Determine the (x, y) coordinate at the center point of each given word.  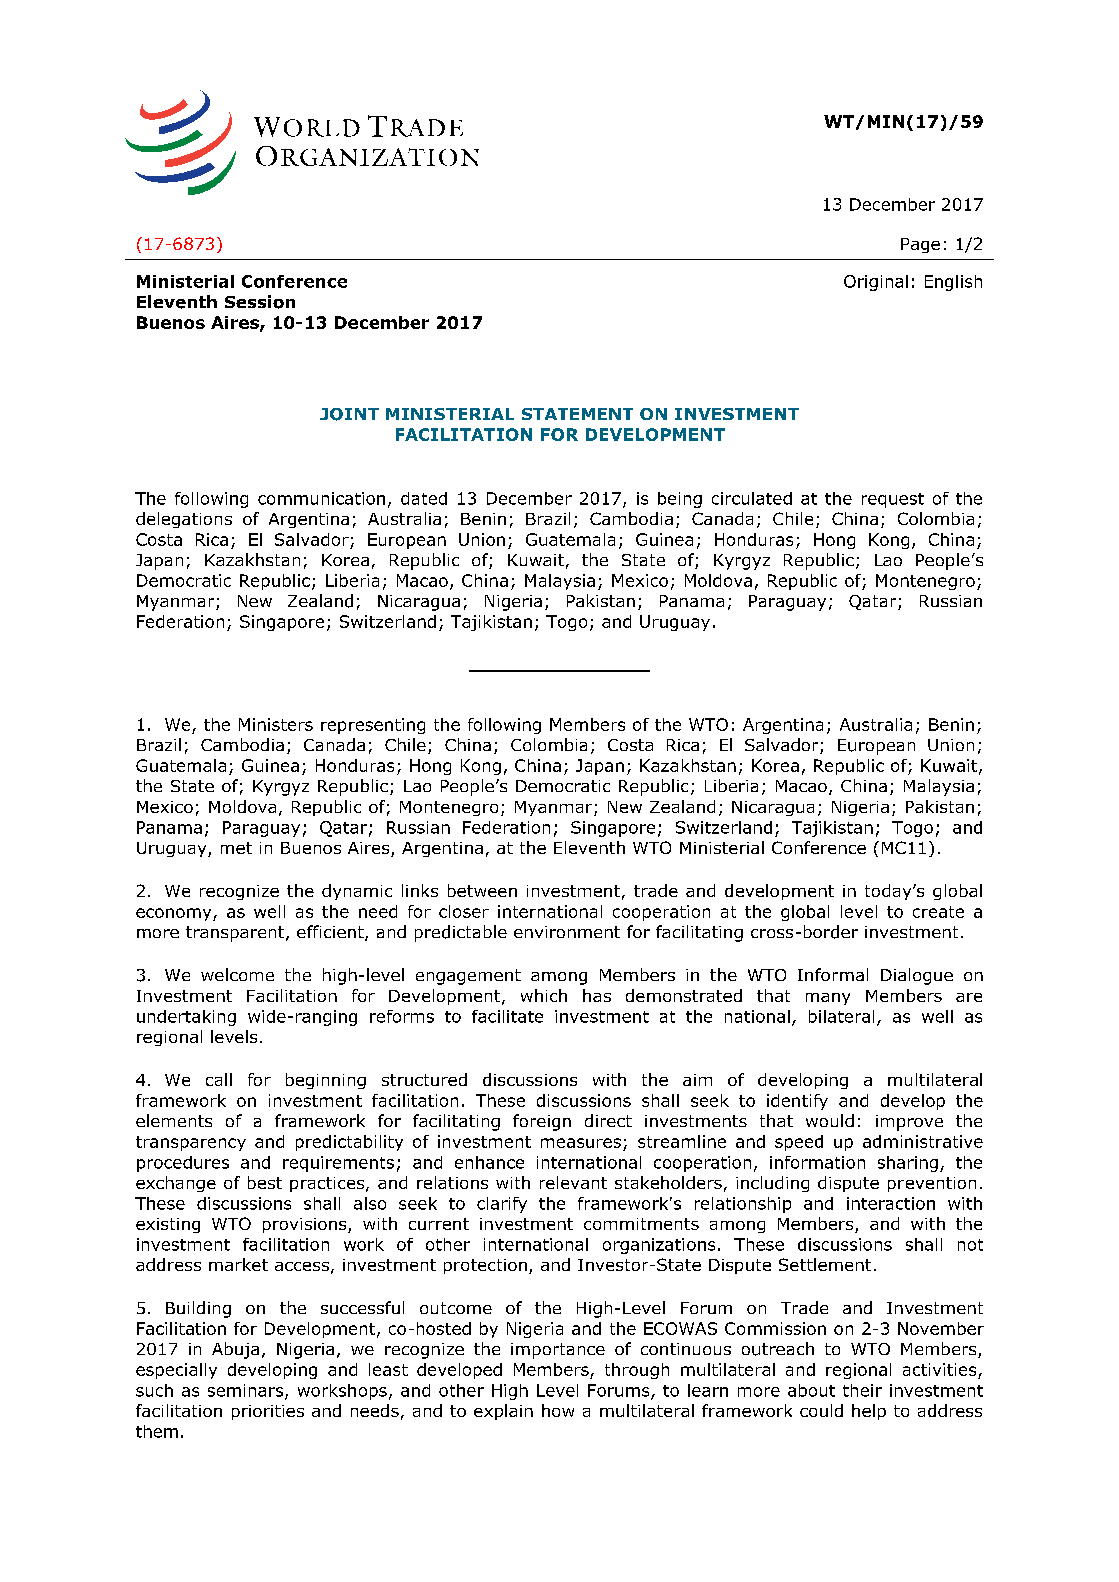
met (236, 848)
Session (260, 302)
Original (876, 283)
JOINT (349, 414)
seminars (247, 1391)
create (938, 912)
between (482, 890)
